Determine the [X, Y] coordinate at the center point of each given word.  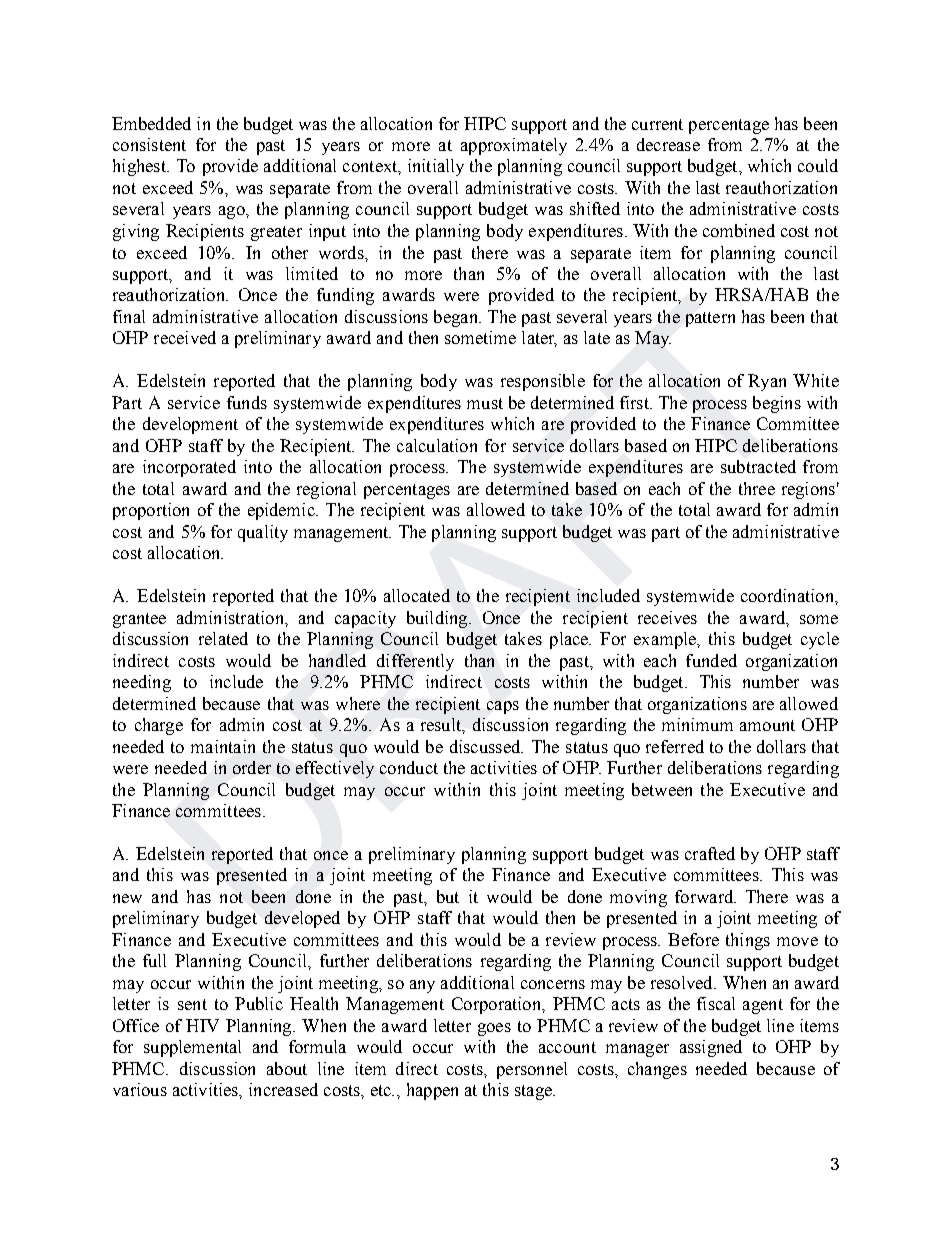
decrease [668, 144]
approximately [514, 146]
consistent [149, 144]
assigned [711, 1048]
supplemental [192, 1048]
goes [494, 1029]
